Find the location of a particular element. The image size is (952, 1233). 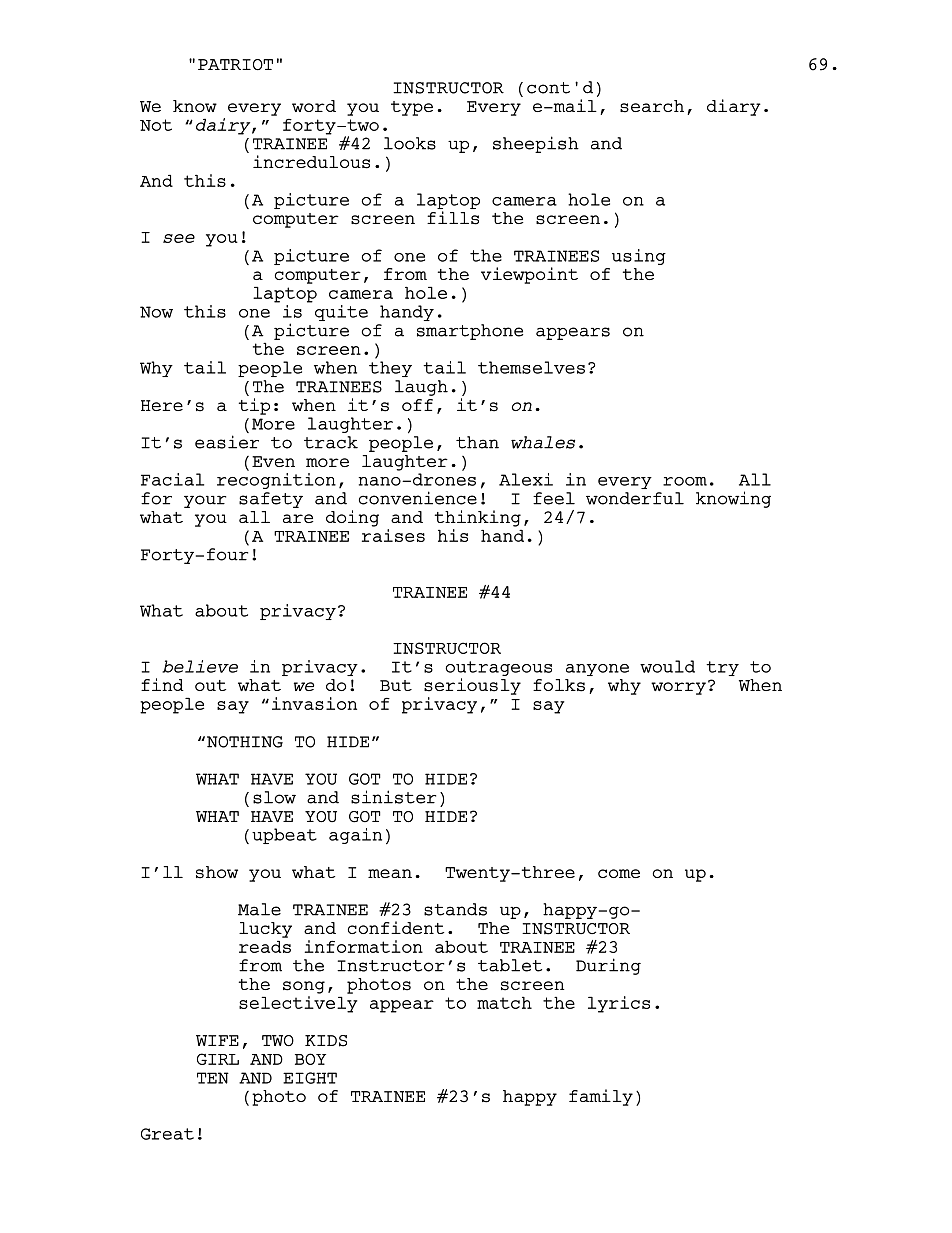

type is located at coordinates (412, 108).
